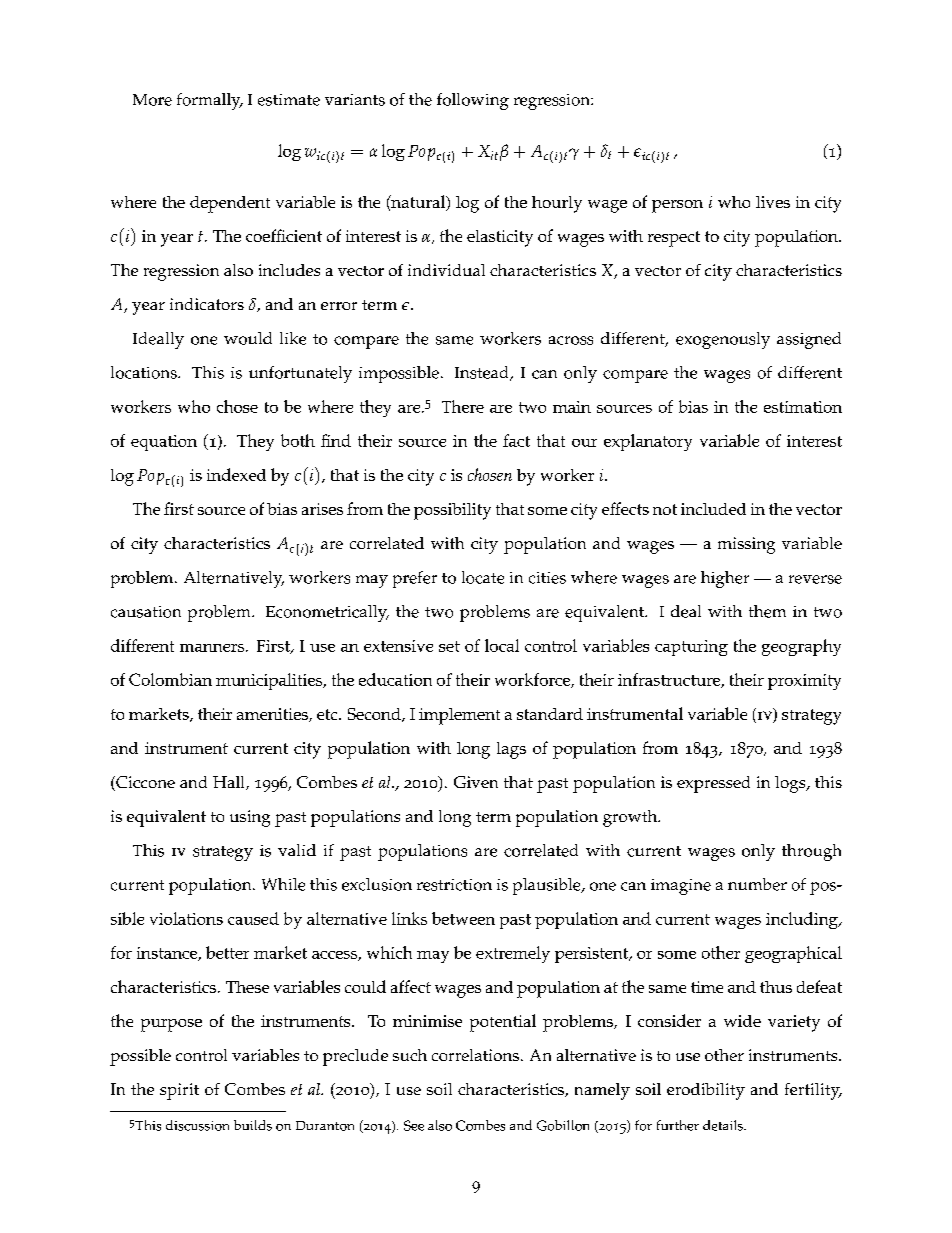 The width and height of the page is (952, 1233). Describe the element at coordinates (210, 101) in the page. I see `formally` at that location.
